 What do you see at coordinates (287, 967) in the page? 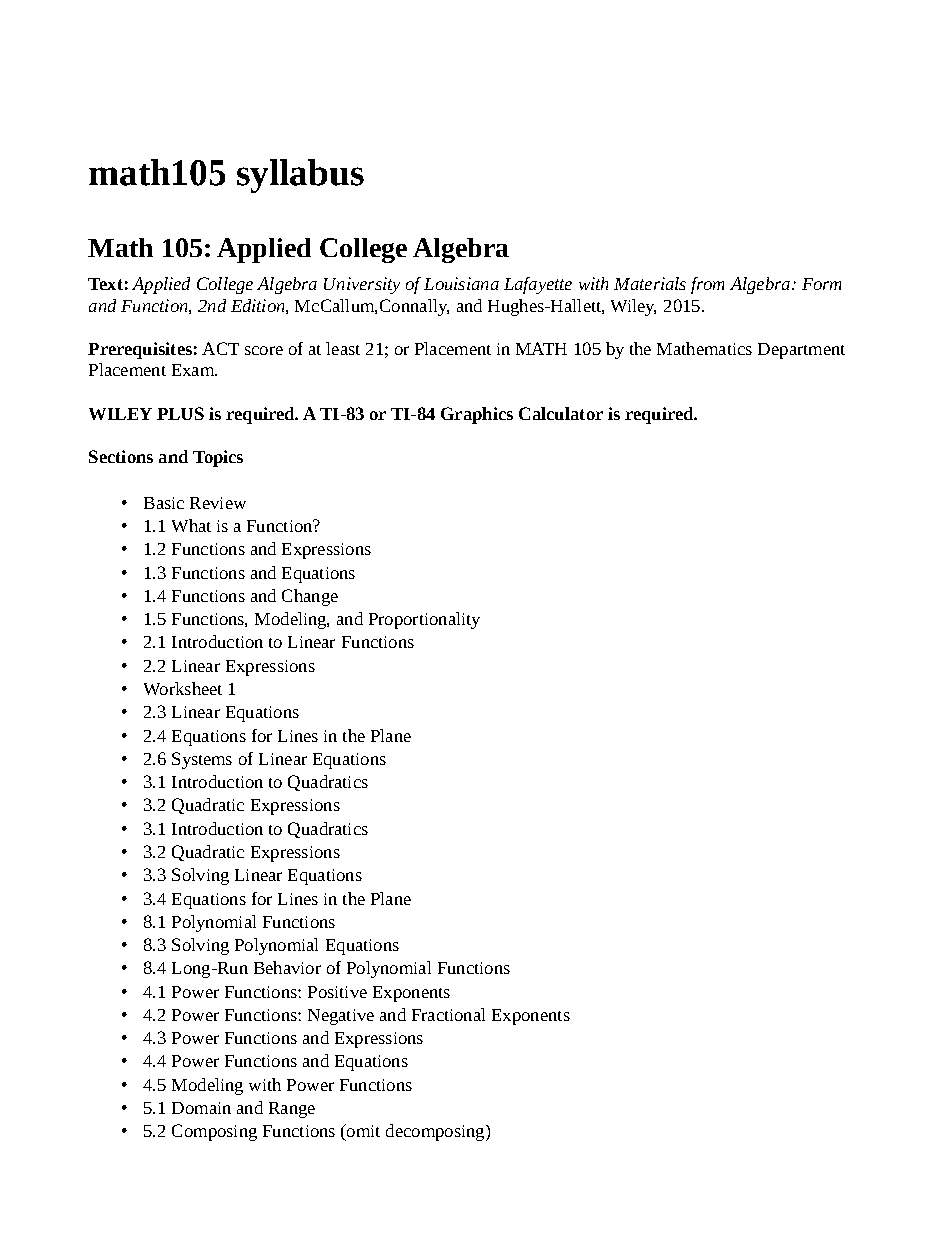
I see `Behavior` at bounding box center [287, 967].
